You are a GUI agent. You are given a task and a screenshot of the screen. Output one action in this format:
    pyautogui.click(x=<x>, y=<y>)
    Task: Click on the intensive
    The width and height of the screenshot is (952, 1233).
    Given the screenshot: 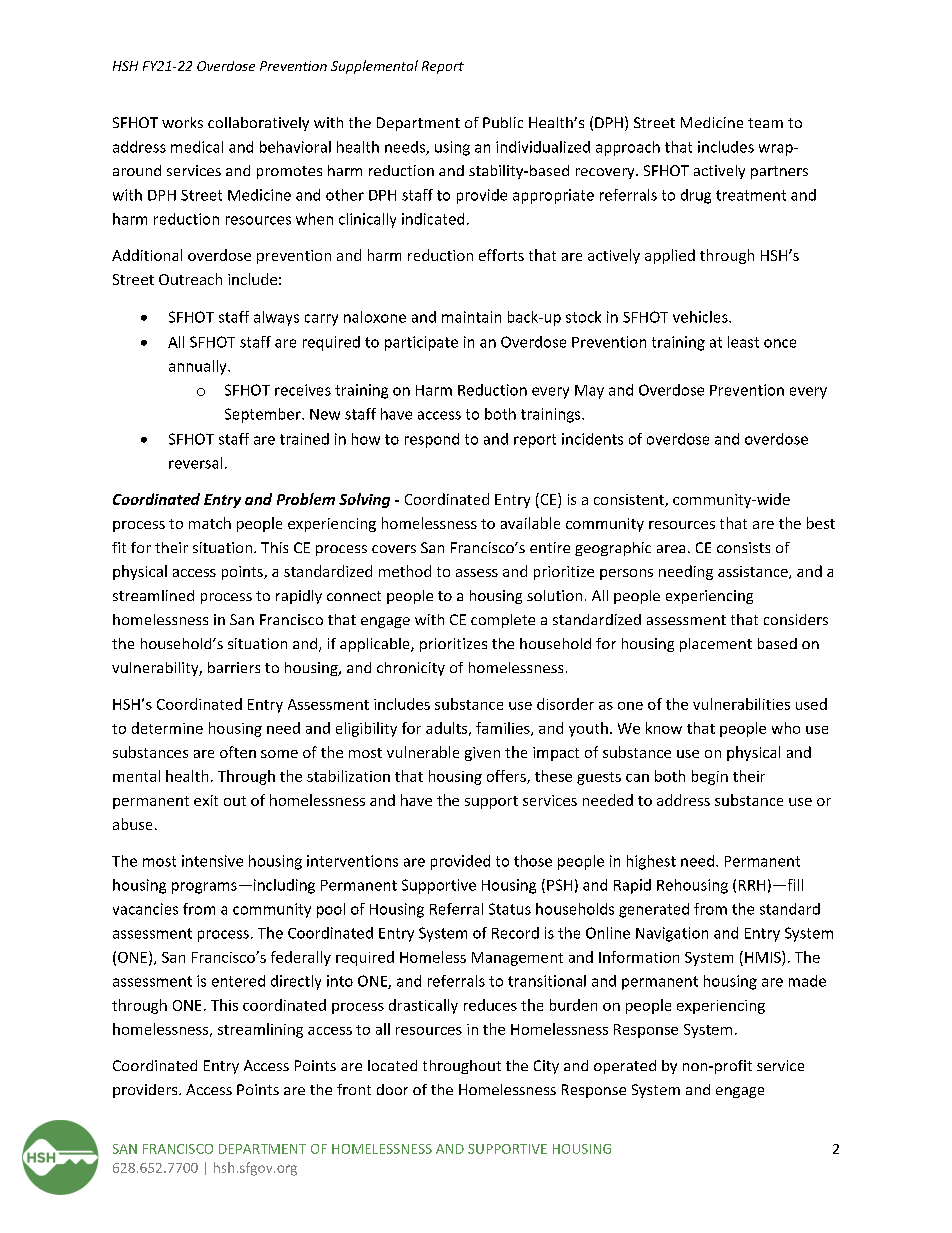 What is the action you would take?
    pyautogui.click(x=212, y=861)
